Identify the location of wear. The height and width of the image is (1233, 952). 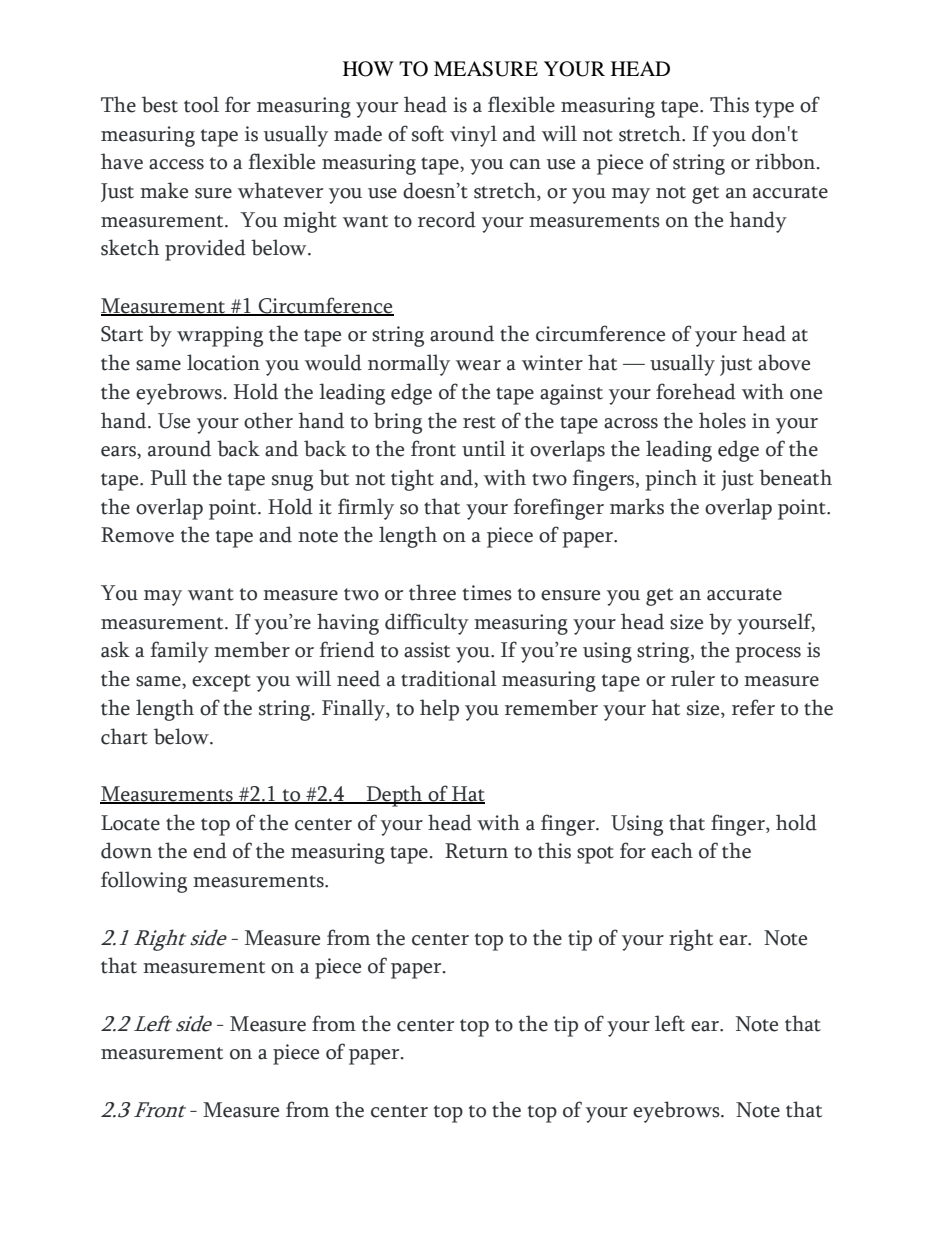
(478, 365).
